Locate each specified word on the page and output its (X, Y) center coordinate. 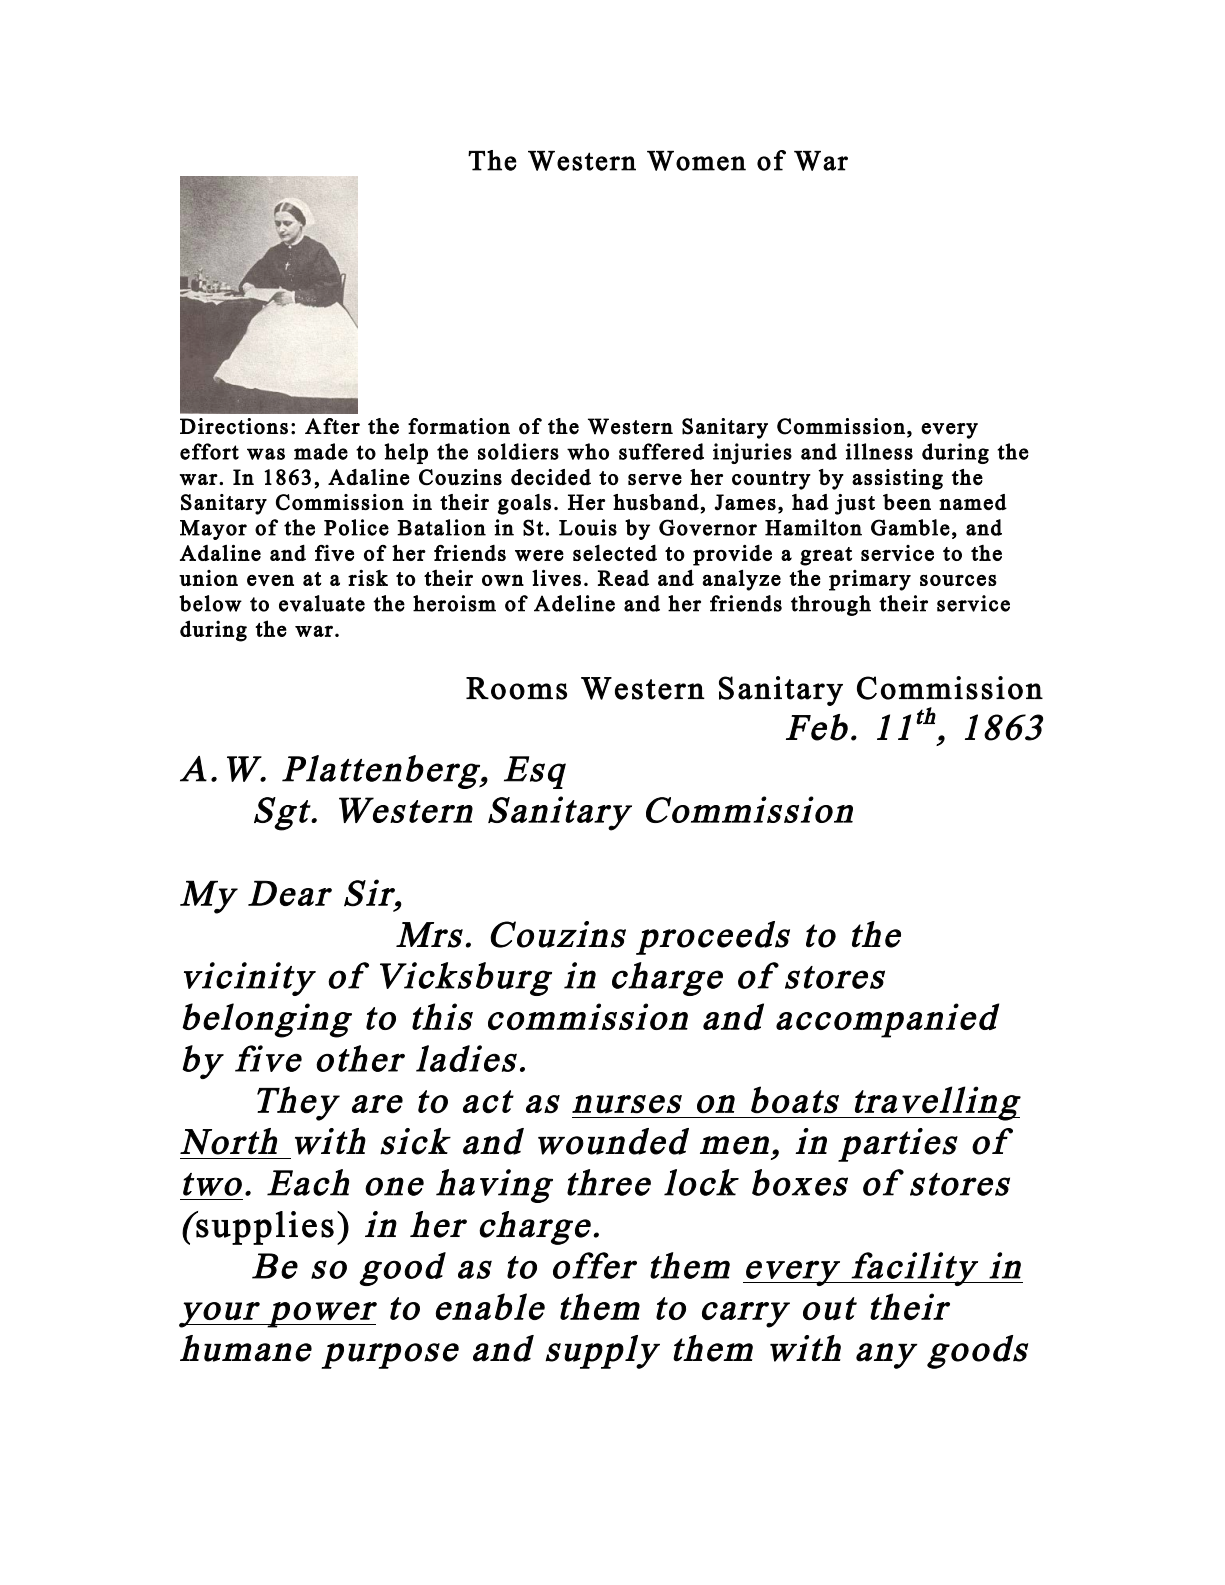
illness (879, 451)
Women (696, 161)
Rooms (516, 688)
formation (459, 426)
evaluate (322, 603)
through (831, 605)
